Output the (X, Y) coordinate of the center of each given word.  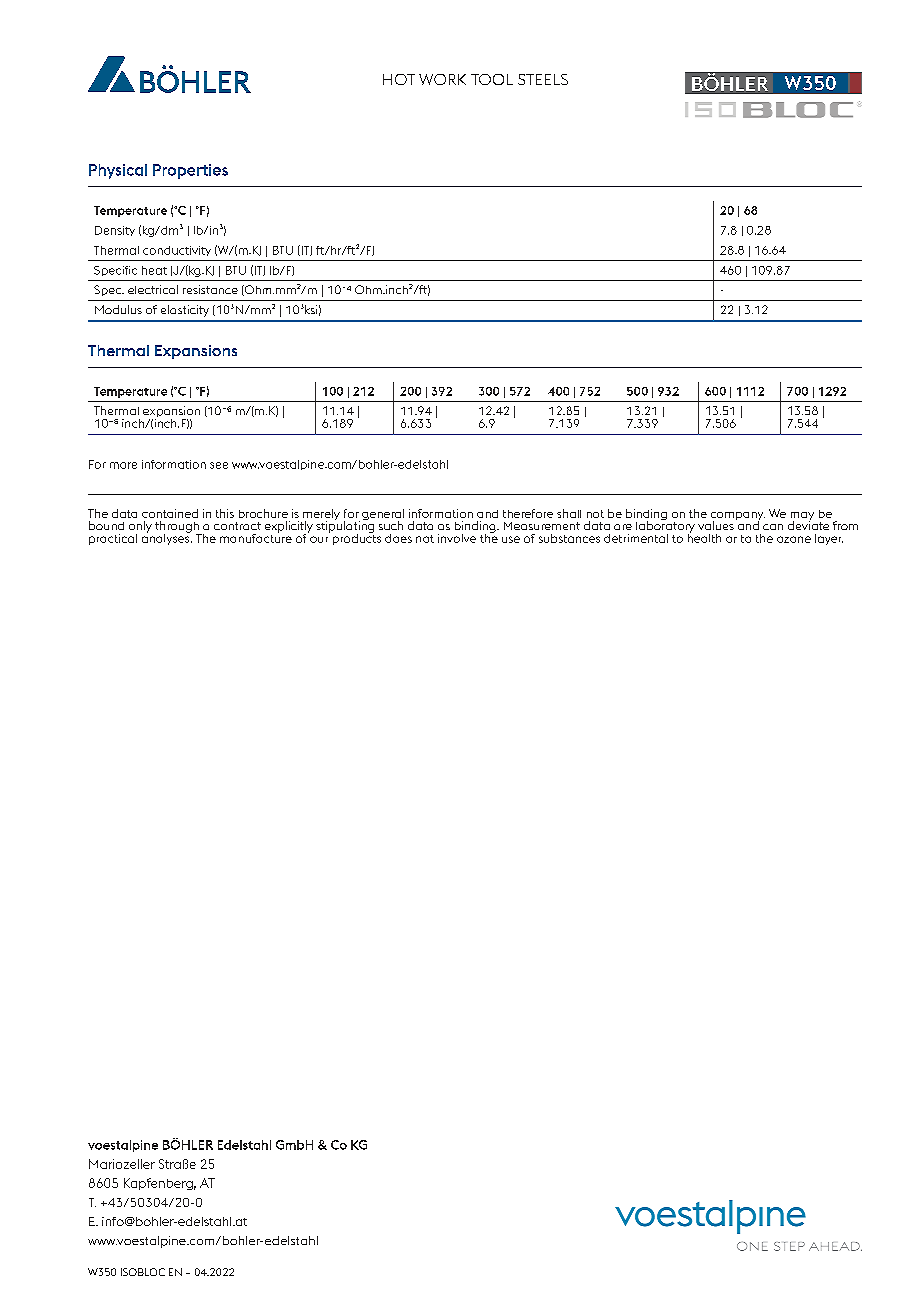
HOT (399, 79)
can (773, 527)
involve (457, 538)
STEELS (543, 79)
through (178, 528)
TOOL (492, 79)
